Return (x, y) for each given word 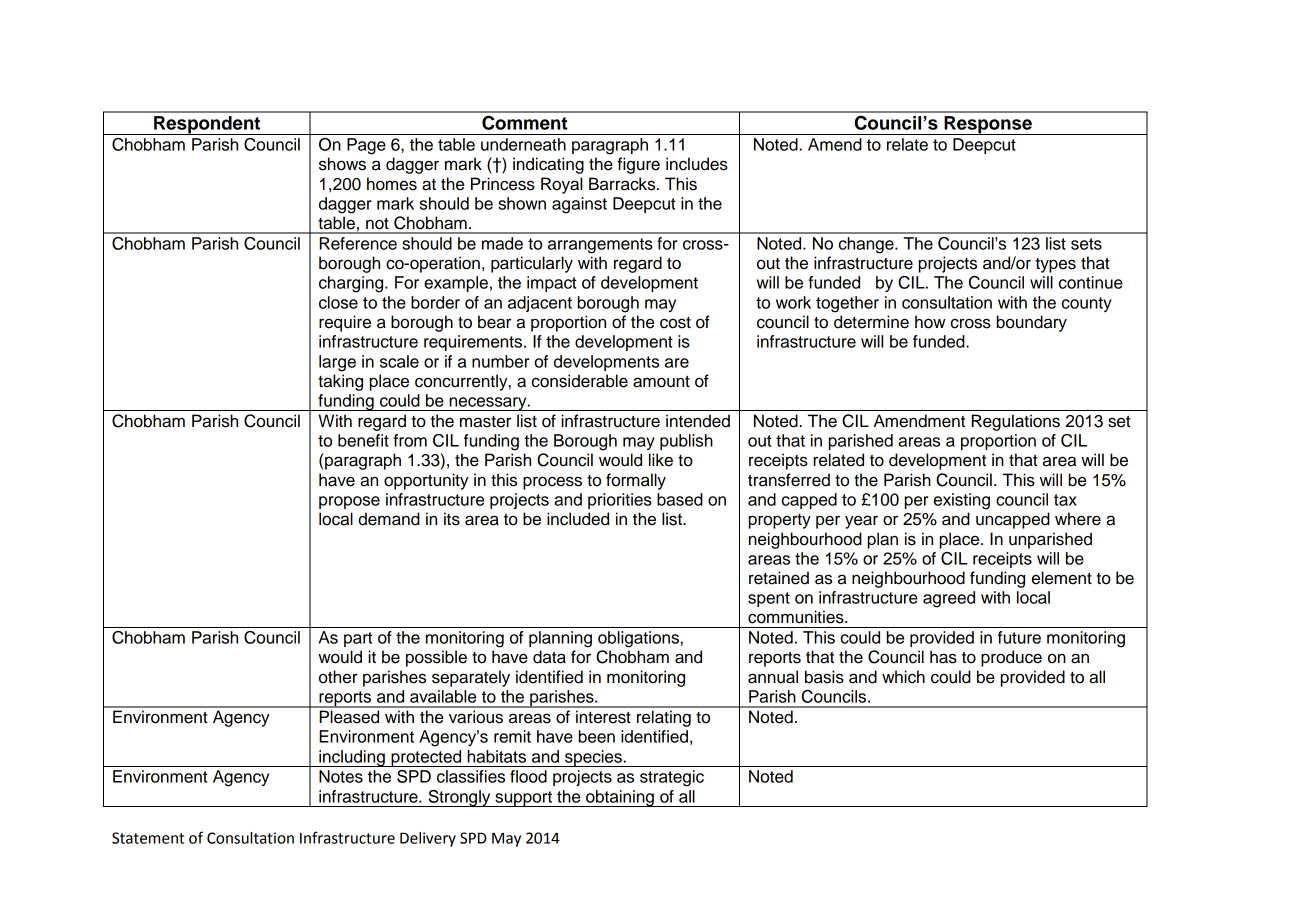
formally (636, 481)
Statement (148, 838)
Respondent (207, 125)
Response (988, 125)
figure (638, 165)
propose (349, 502)
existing (962, 501)
